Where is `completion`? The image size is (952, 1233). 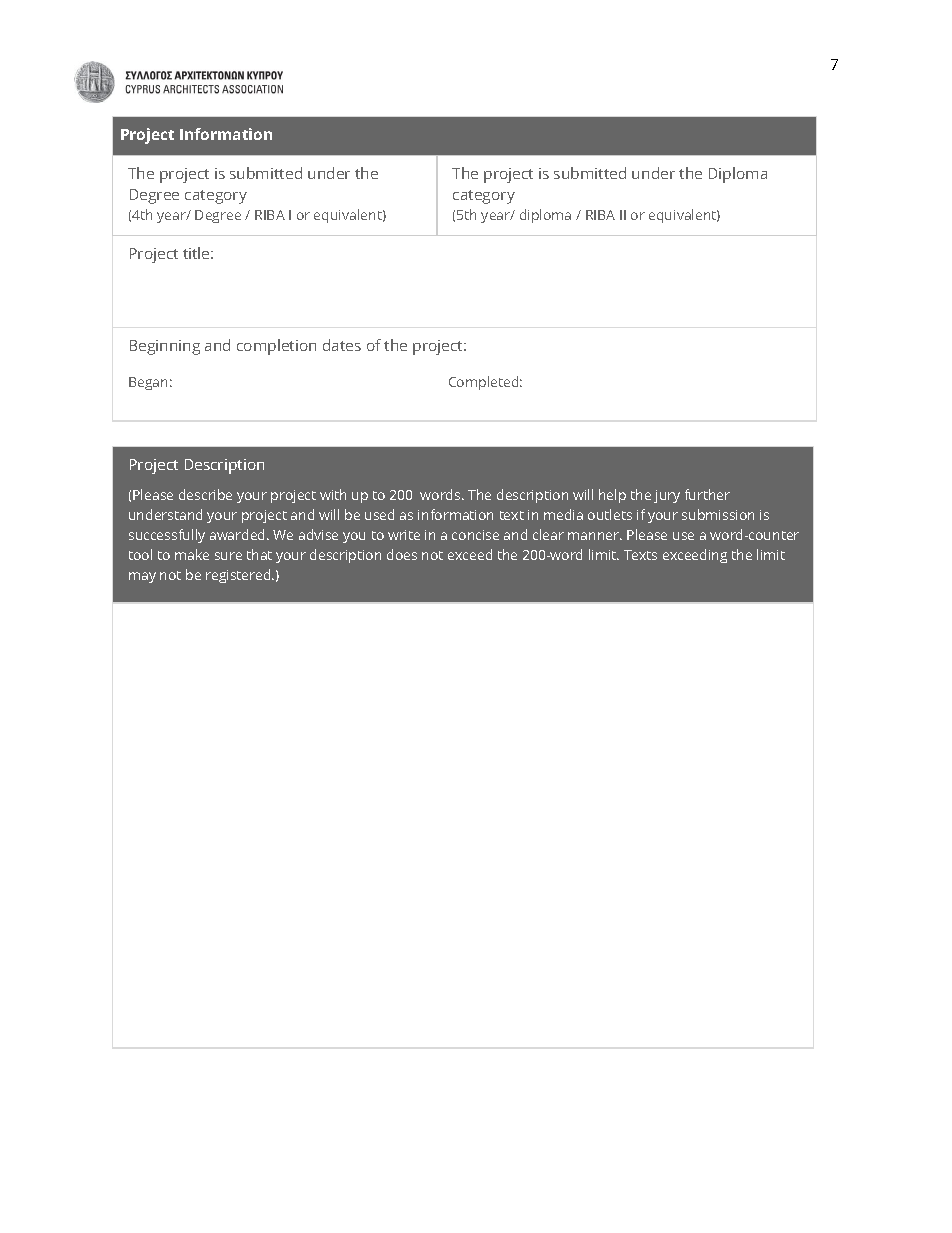 completion is located at coordinates (276, 347).
